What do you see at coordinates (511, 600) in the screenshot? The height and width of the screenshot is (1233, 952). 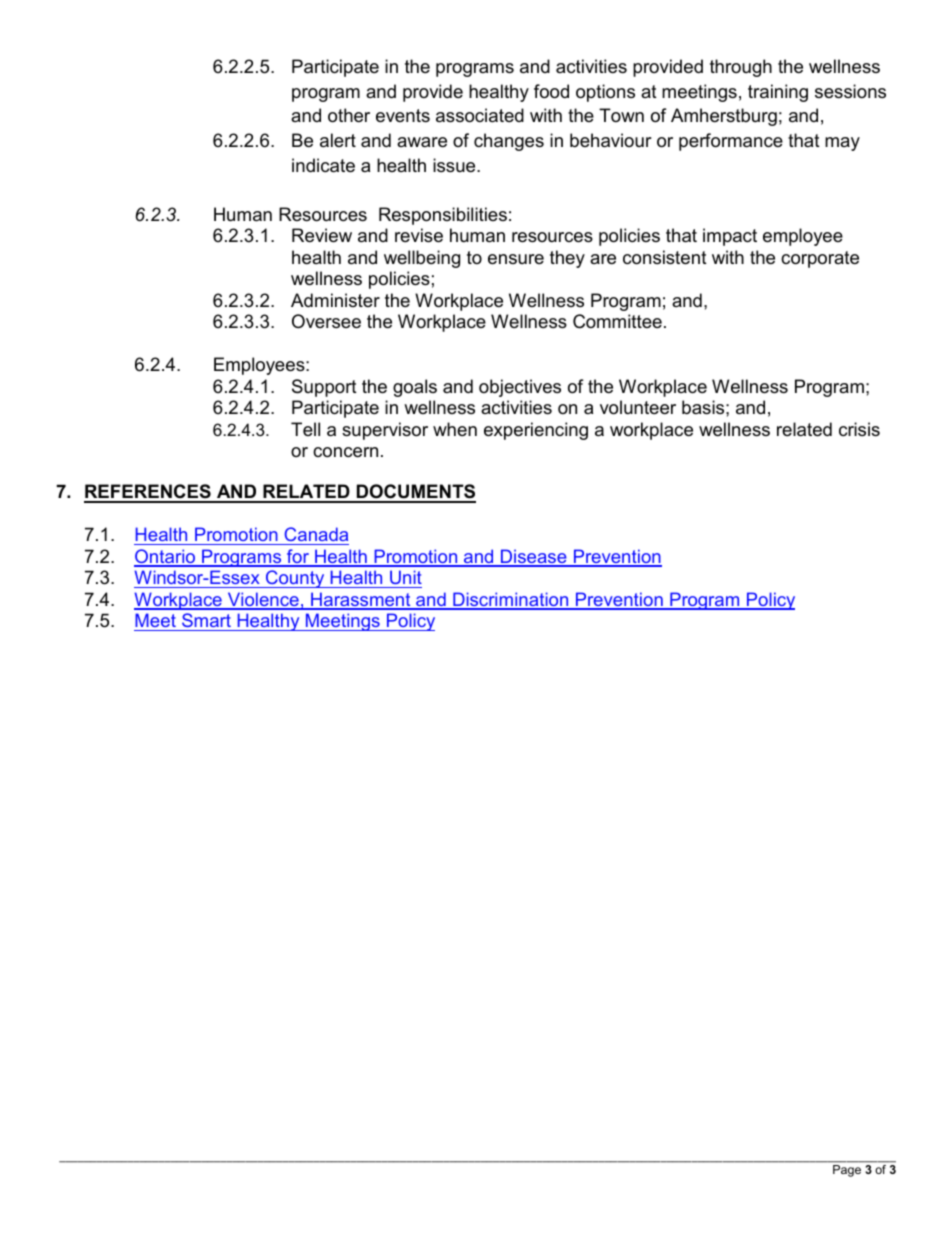 I see `Discrimination` at bounding box center [511, 600].
